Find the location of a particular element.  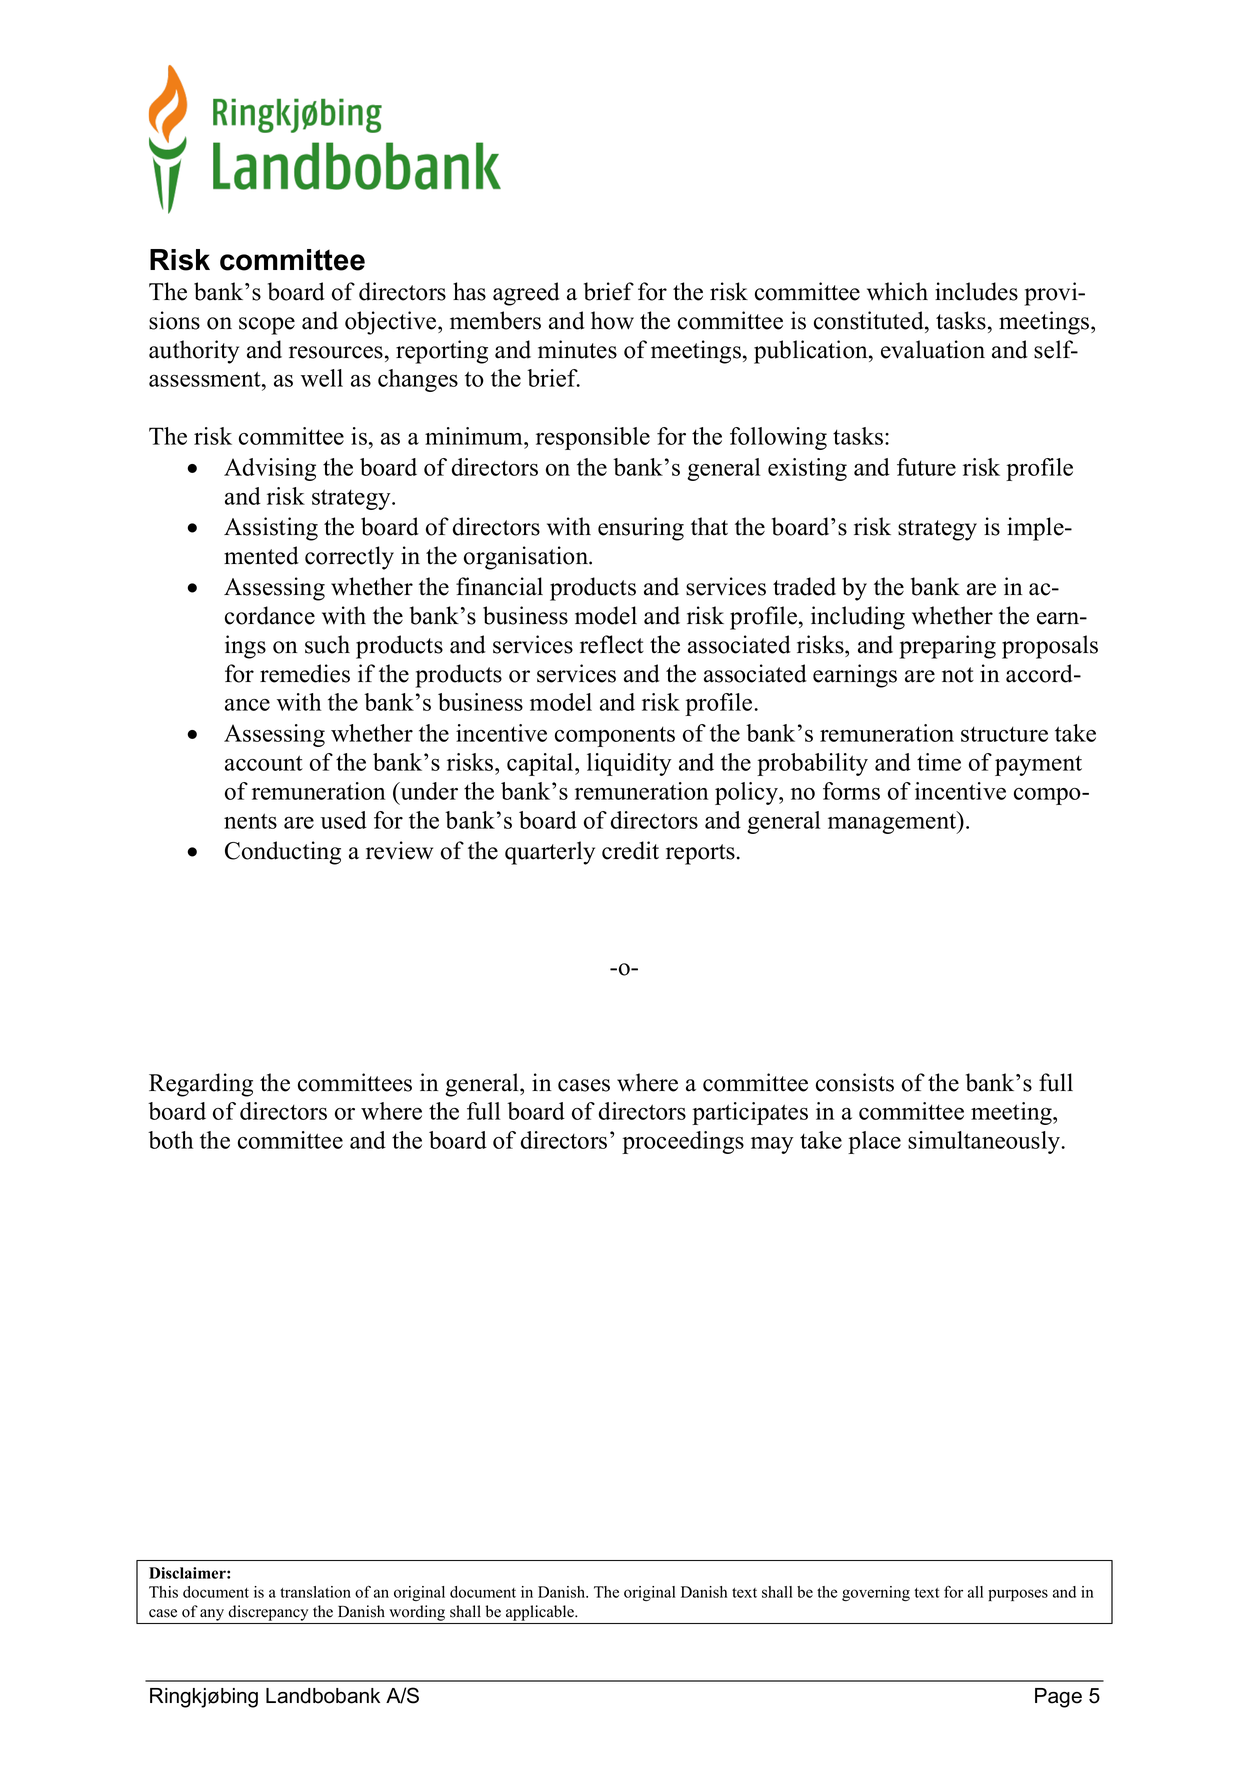

may is located at coordinates (772, 1145).
